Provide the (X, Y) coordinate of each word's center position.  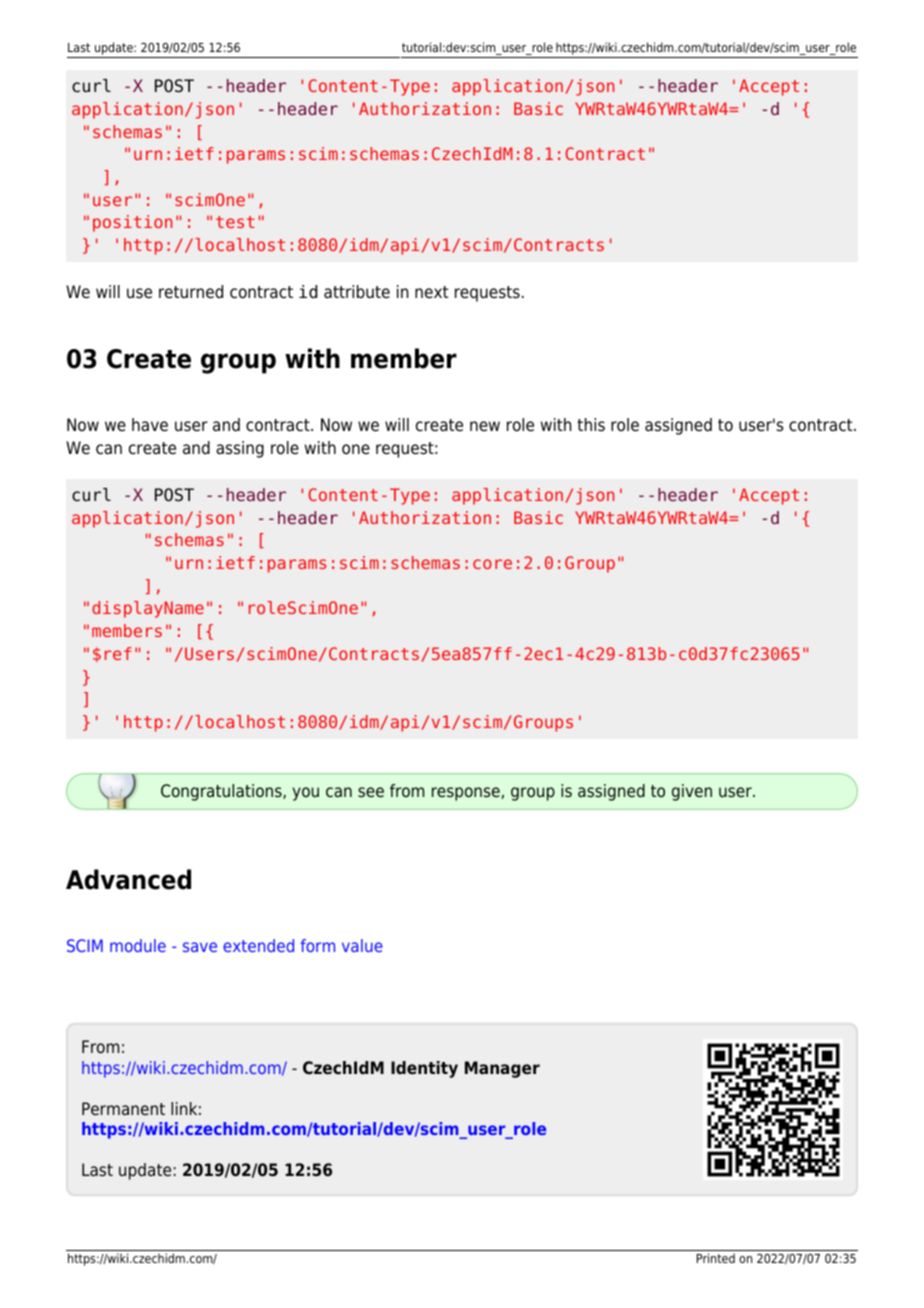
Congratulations (222, 792)
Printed (716, 1258)
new (485, 426)
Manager (502, 1069)
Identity (424, 1069)
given (692, 792)
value (362, 945)
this (591, 425)
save (200, 947)
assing (240, 449)
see (371, 792)
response (466, 794)
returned (191, 292)
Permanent (123, 1109)
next (431, 292)
